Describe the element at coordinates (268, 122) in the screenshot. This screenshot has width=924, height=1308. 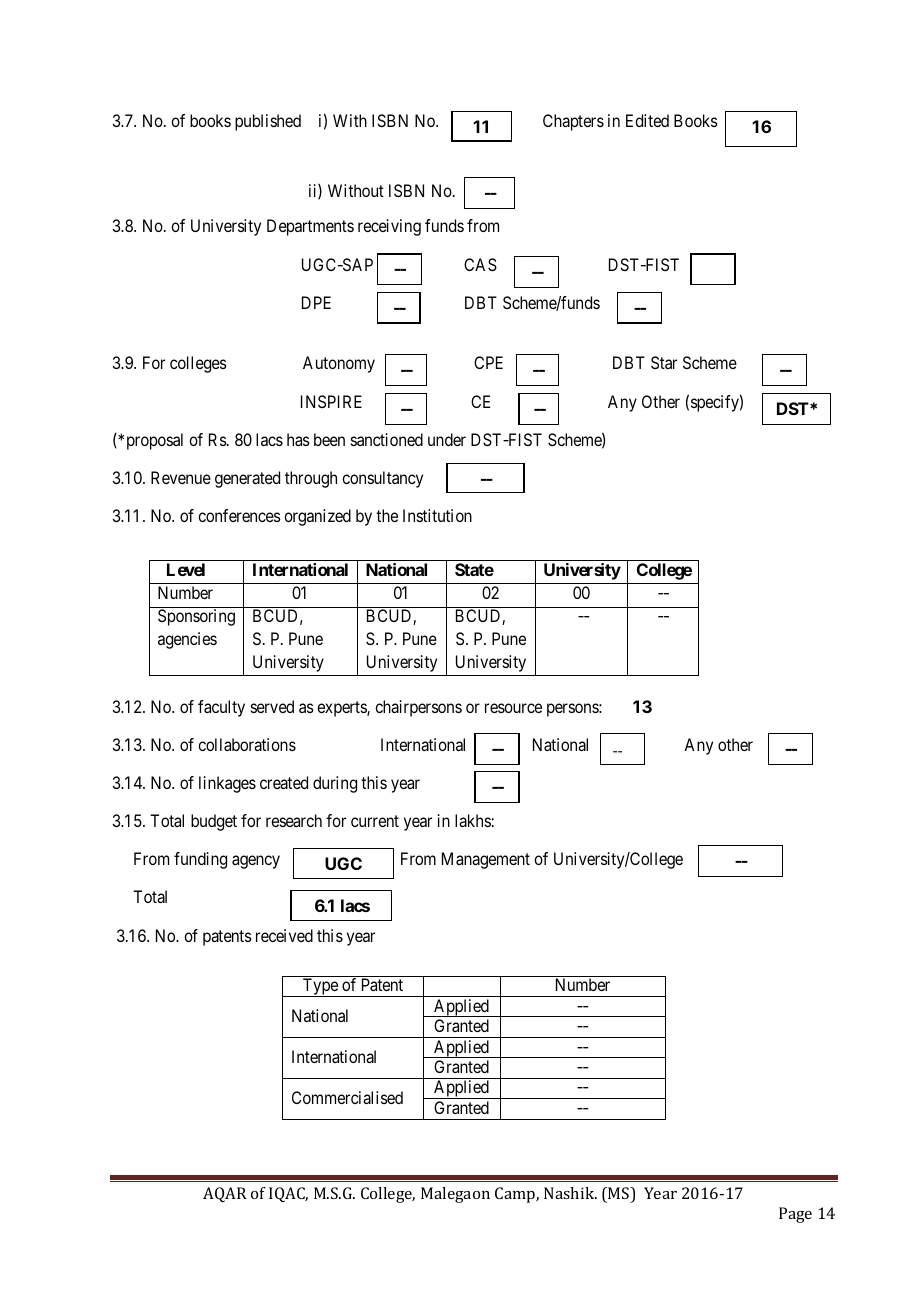
I see `published` at that location.
